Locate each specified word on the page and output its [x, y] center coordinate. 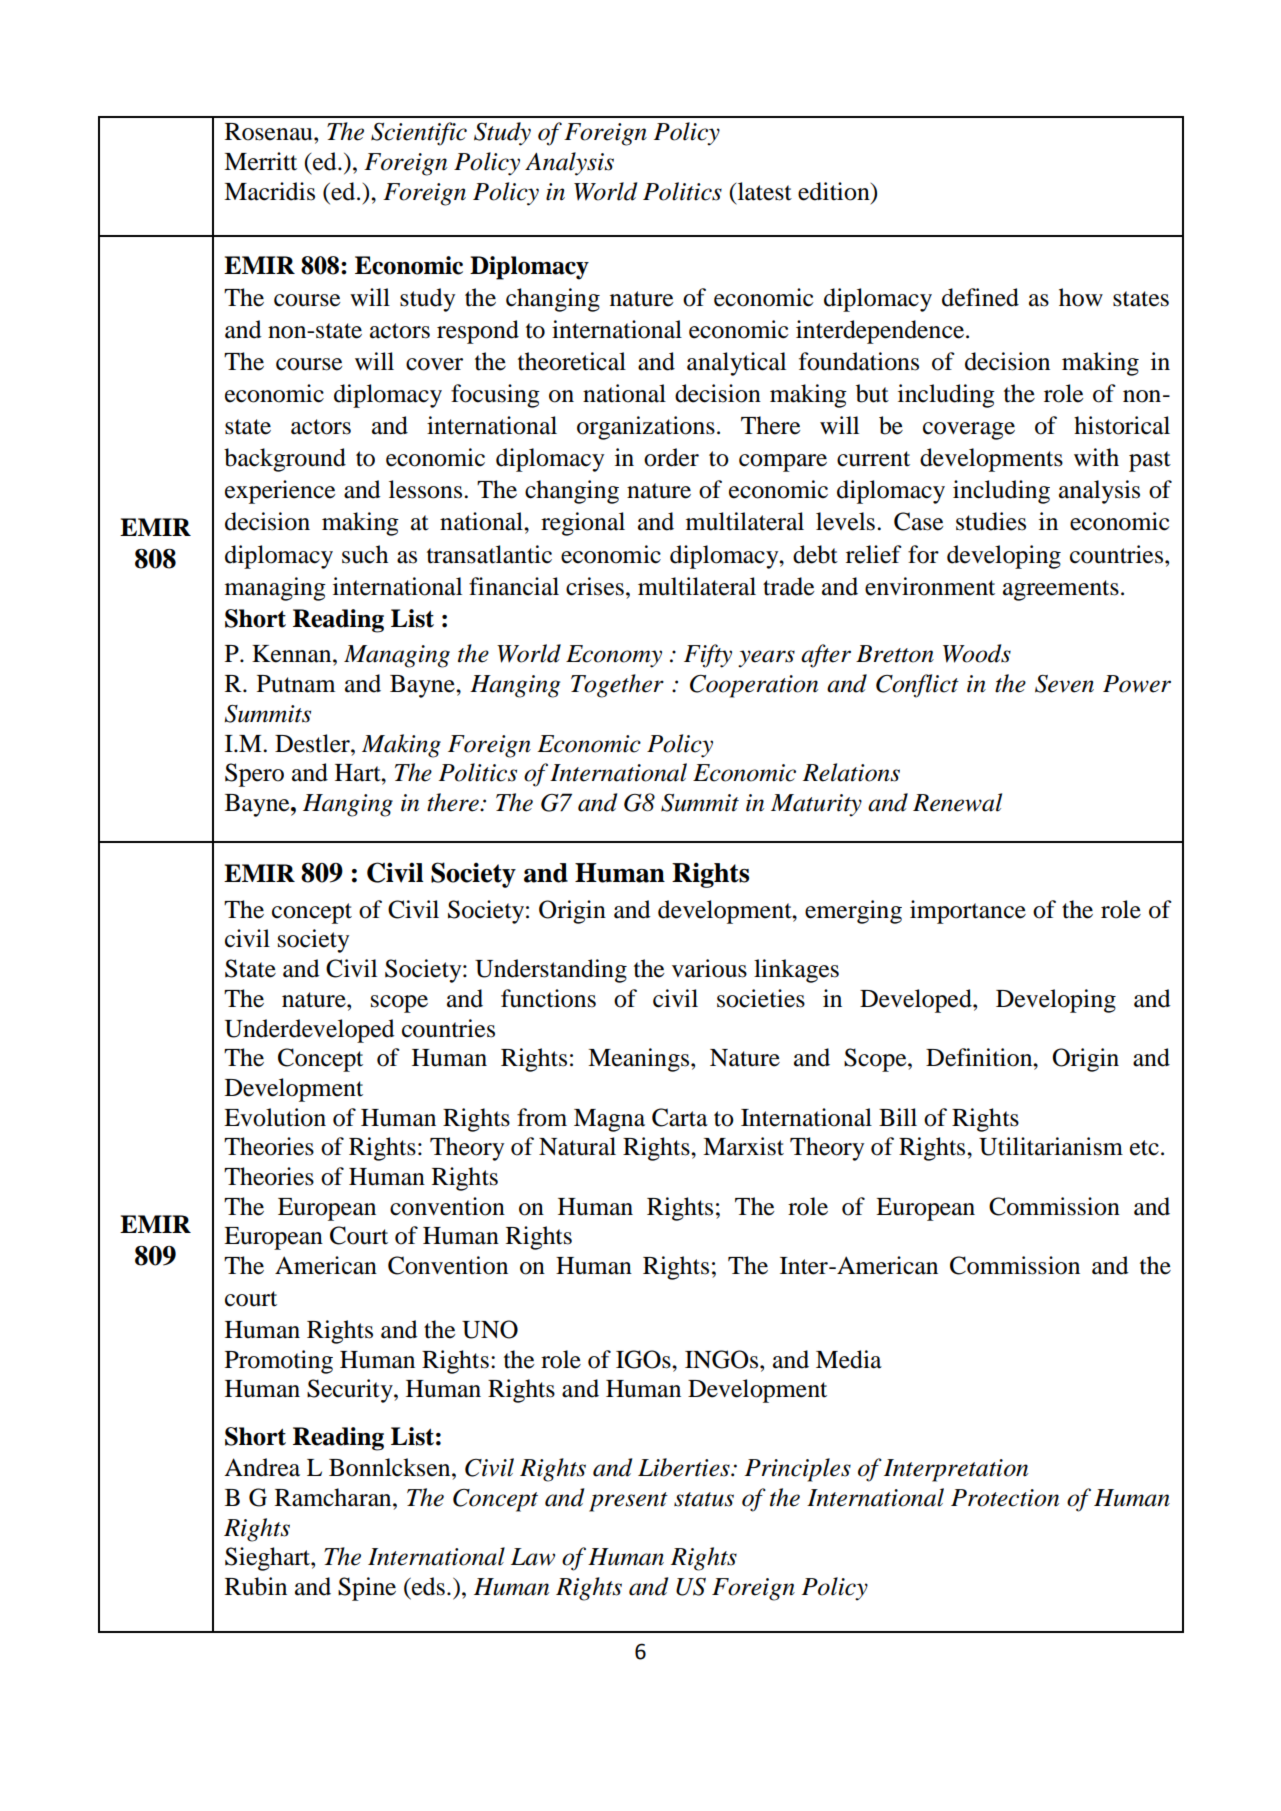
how [1081, 297]
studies [991, 521]
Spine [367, 1589]
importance [968, 912]
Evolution [275, 1117]
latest [763, 191]
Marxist [743, 1146]
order [671, 457]
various [709, 968]
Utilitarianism [1051, 1146]
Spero [254, 775]
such [365, 554]
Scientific [419, 134]
